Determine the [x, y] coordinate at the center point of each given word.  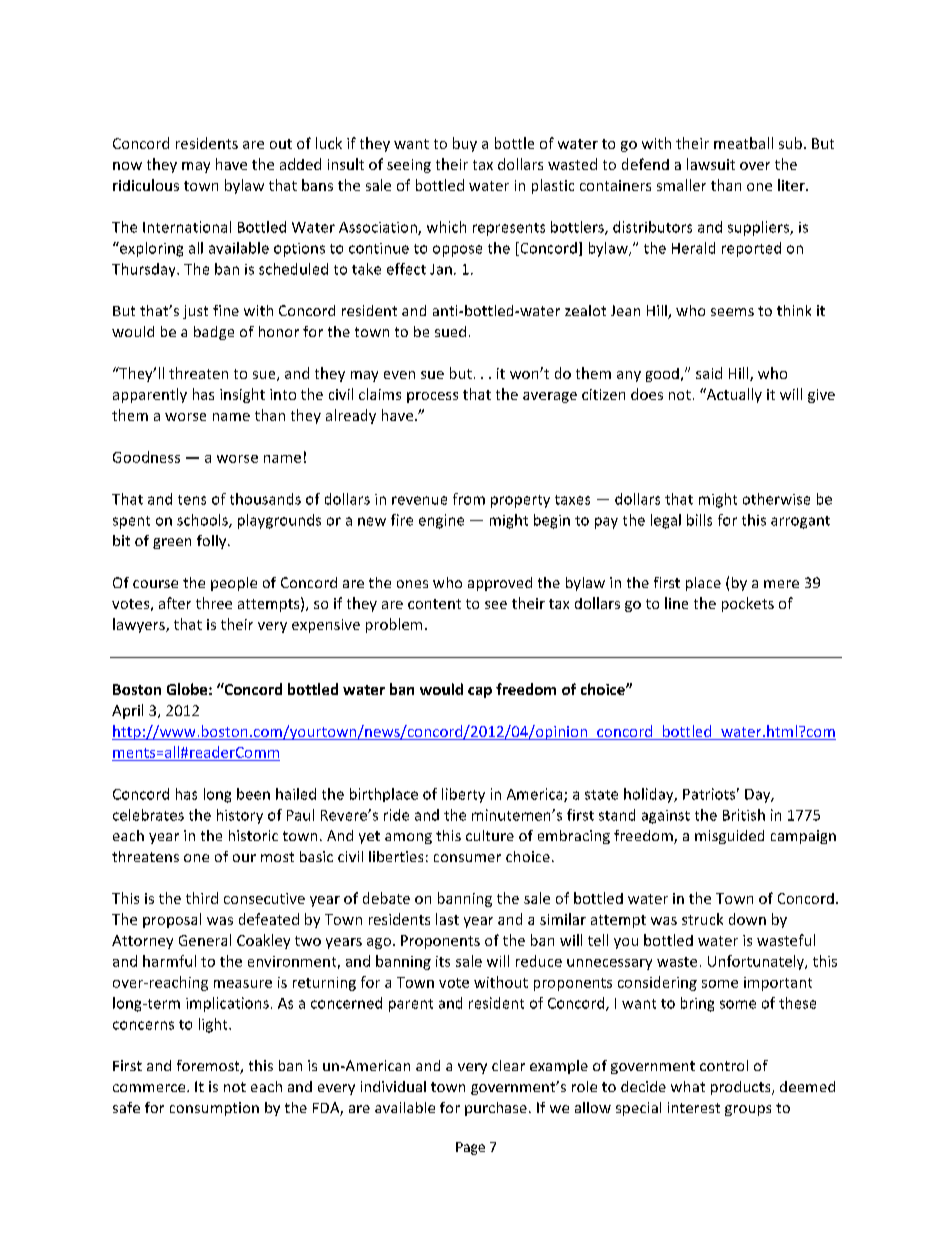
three [214, 603]
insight [242, 395]
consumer [467, 858]
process [432, 397]
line [676, 603]
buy [465, 144]
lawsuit [711, 164]
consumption [214, 1109]
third [202, 898]
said [709, 373]
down [747, 919]
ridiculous [146, 185]
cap [480, 692]
